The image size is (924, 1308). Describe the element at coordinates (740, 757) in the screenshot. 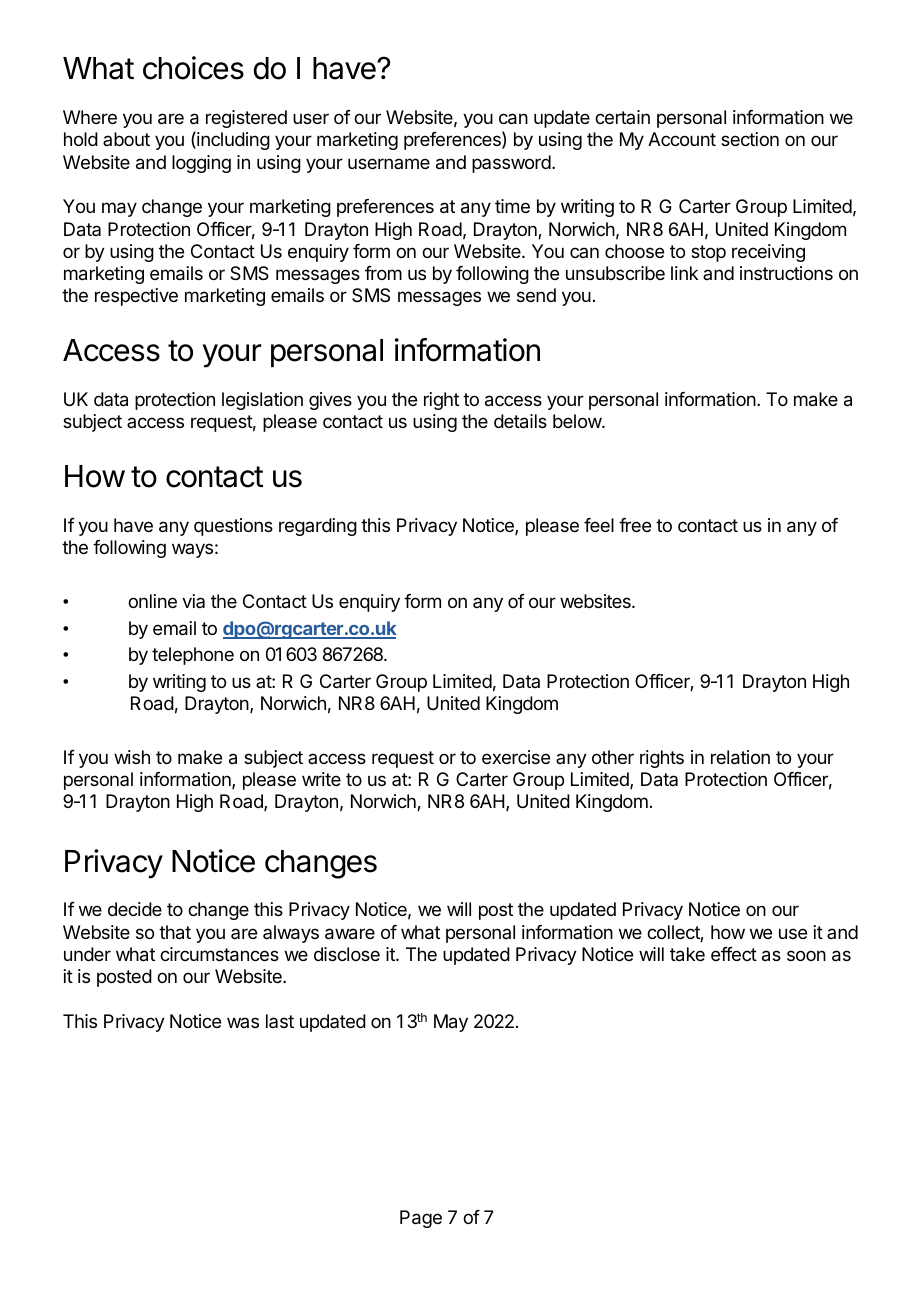

I see `relation` at that location.
